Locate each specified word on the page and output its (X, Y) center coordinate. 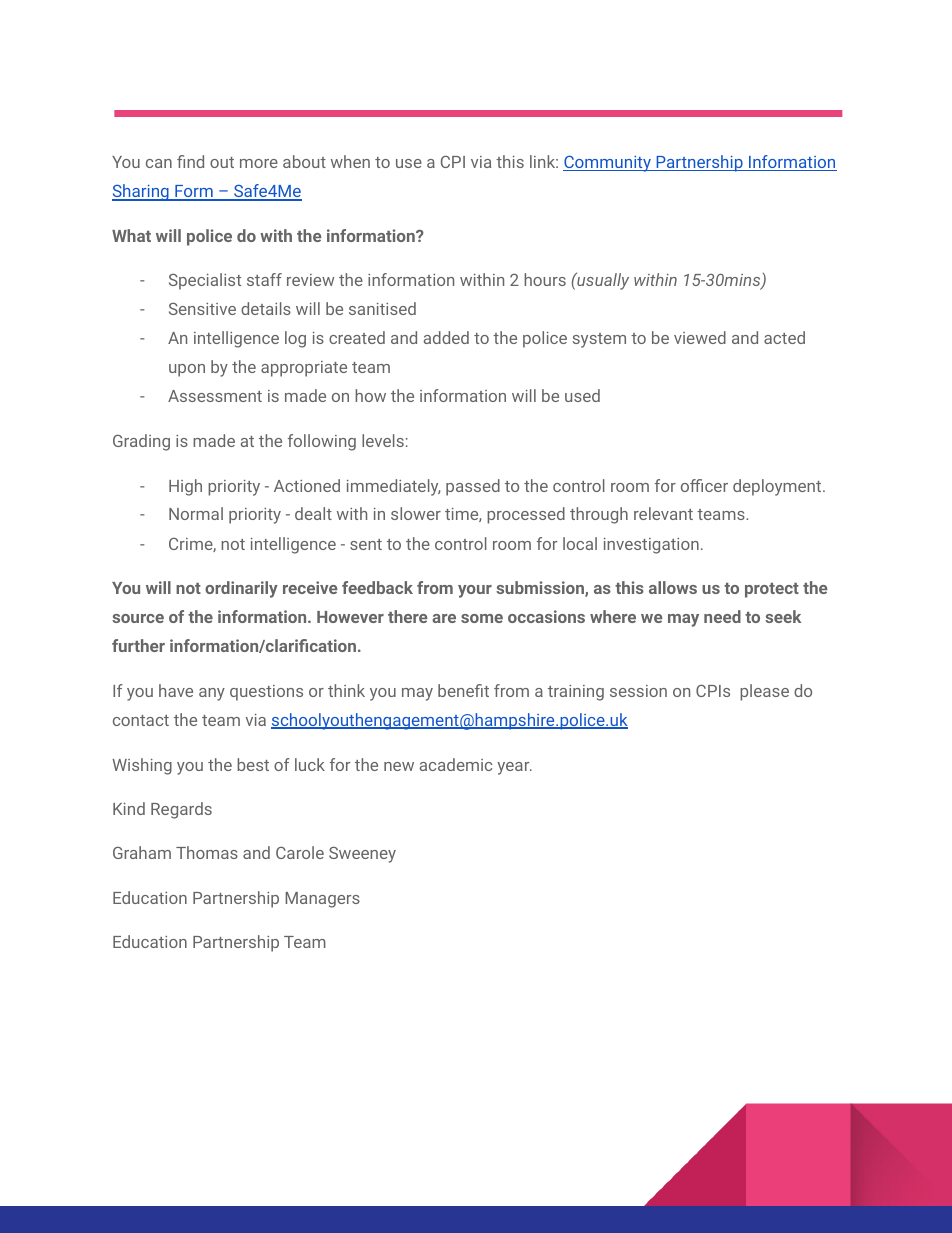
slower (416, 513)
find (190, 161)
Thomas (207, 852)
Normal (196, 513)
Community (608, 163)
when (350, 161)
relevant (663, 513)
